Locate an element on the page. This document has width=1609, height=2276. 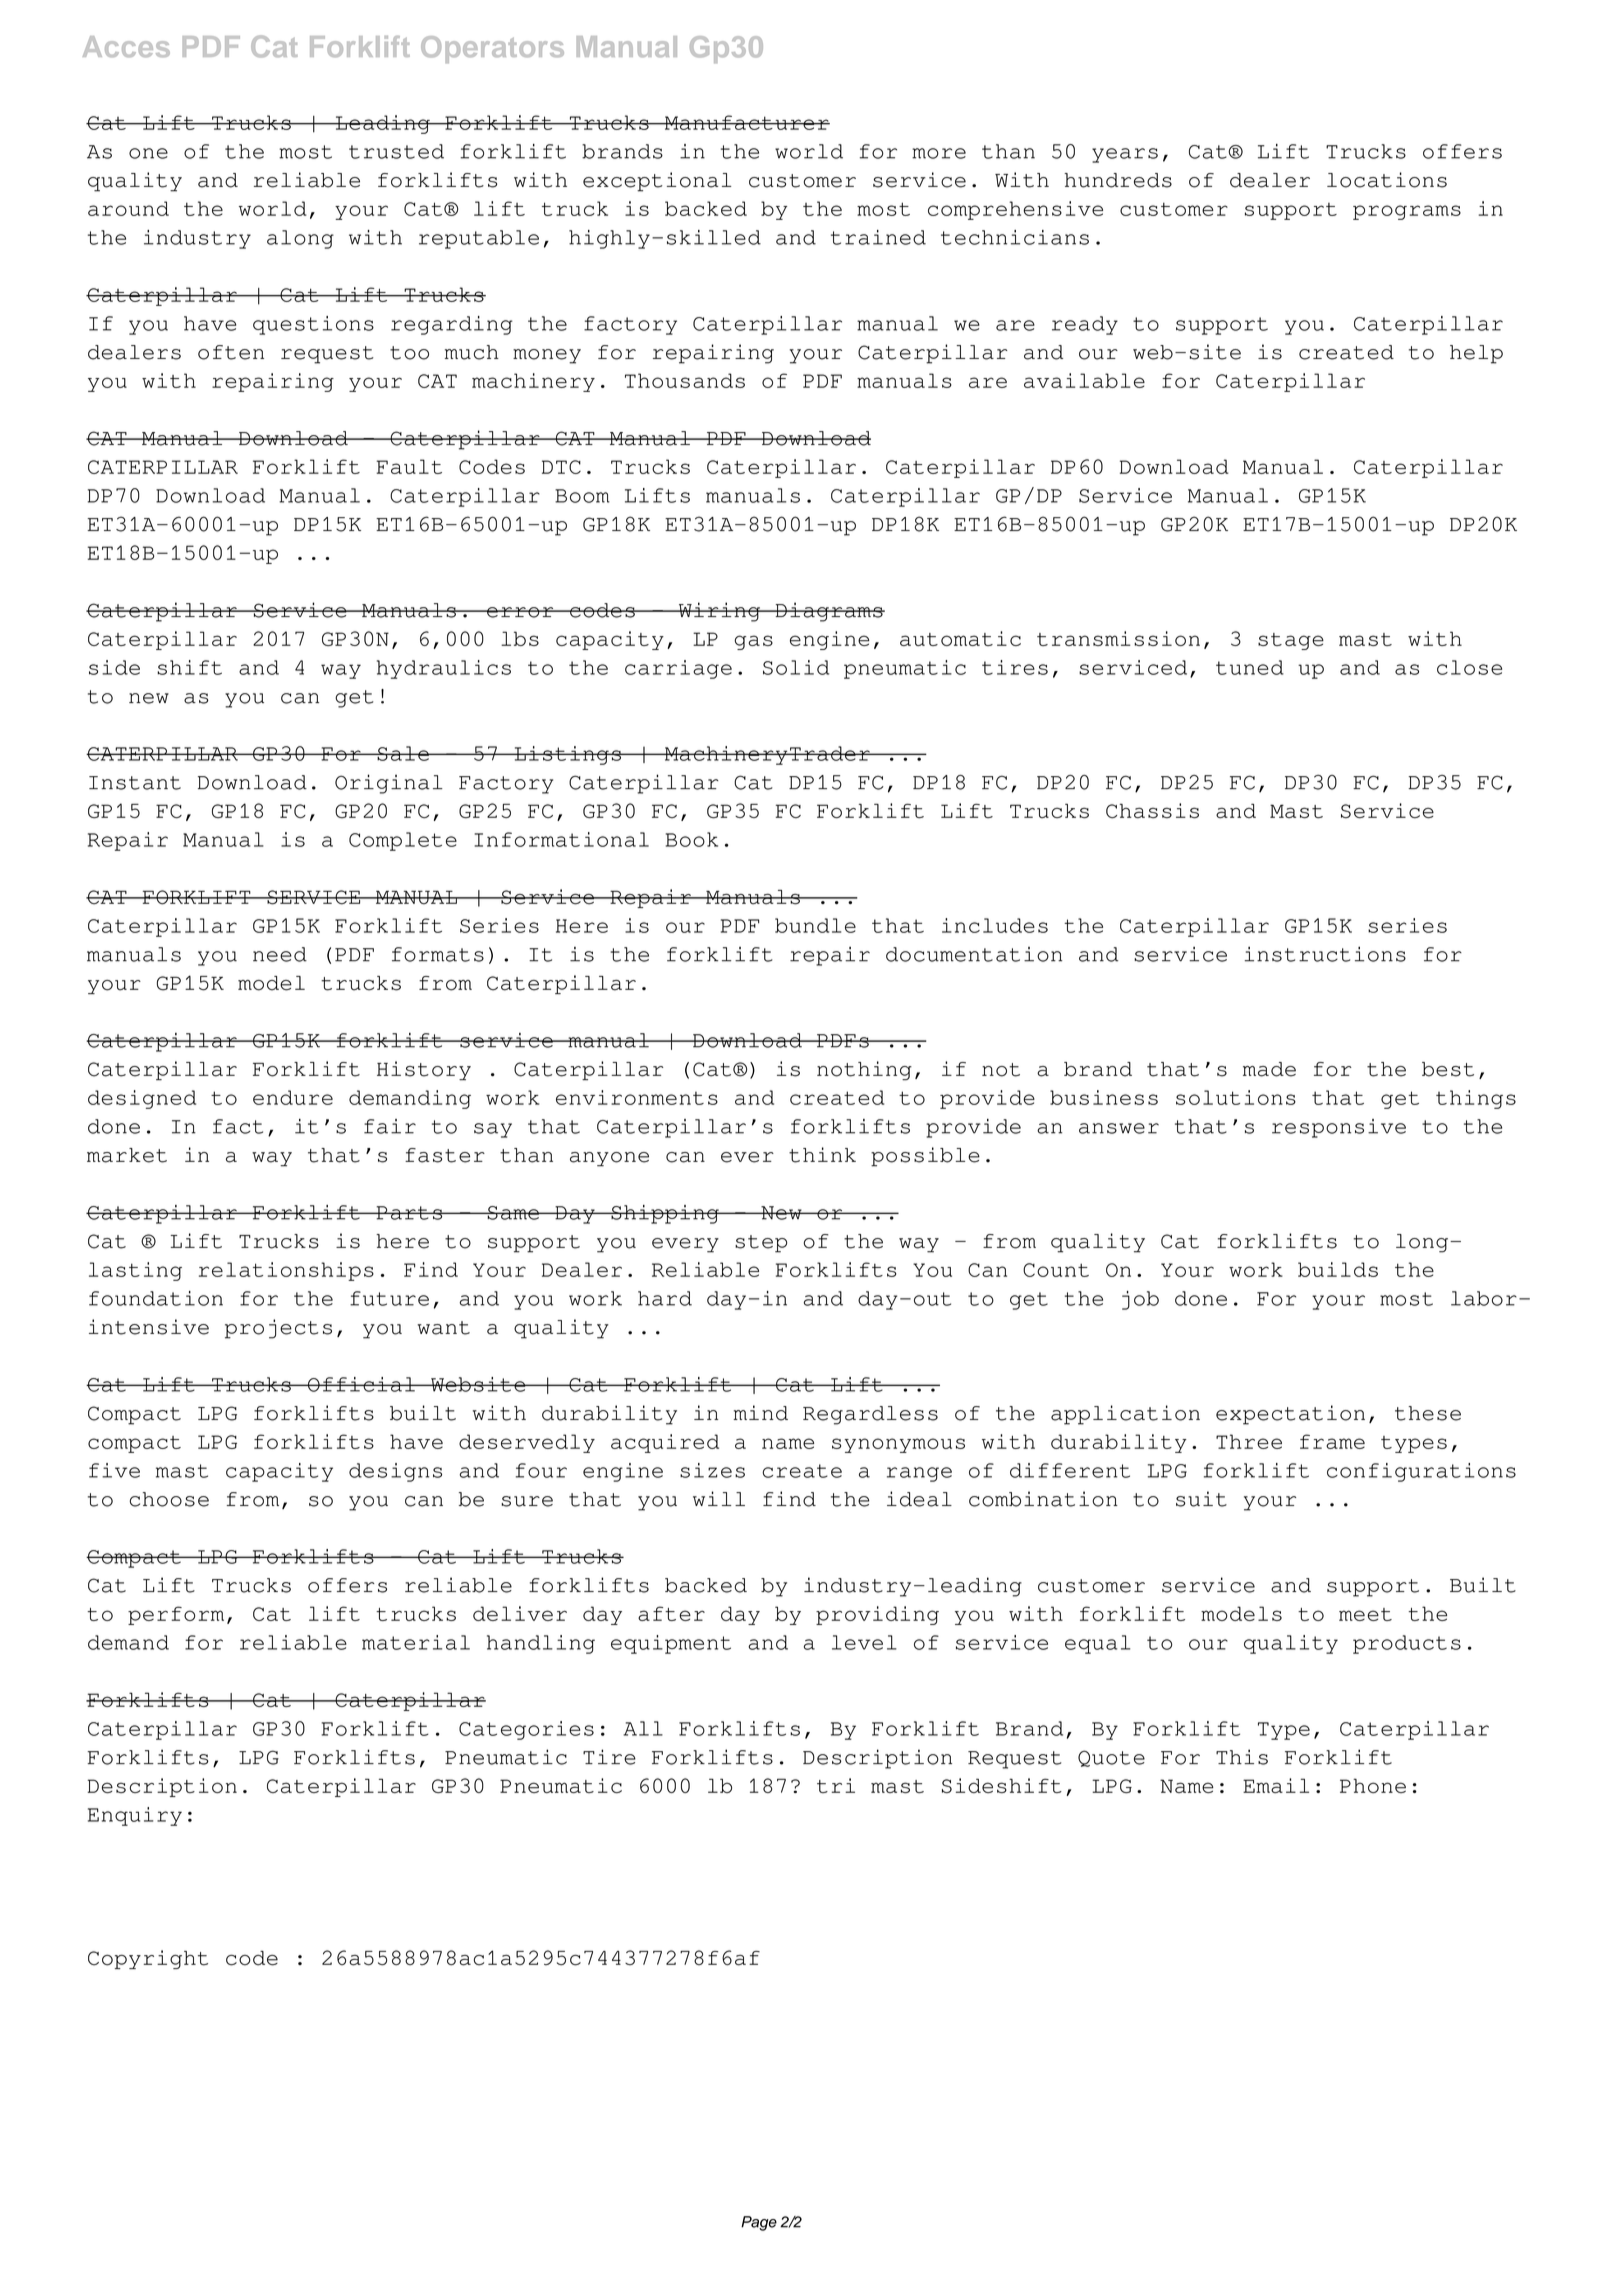
Page is located at coordinates (759, 2223).
